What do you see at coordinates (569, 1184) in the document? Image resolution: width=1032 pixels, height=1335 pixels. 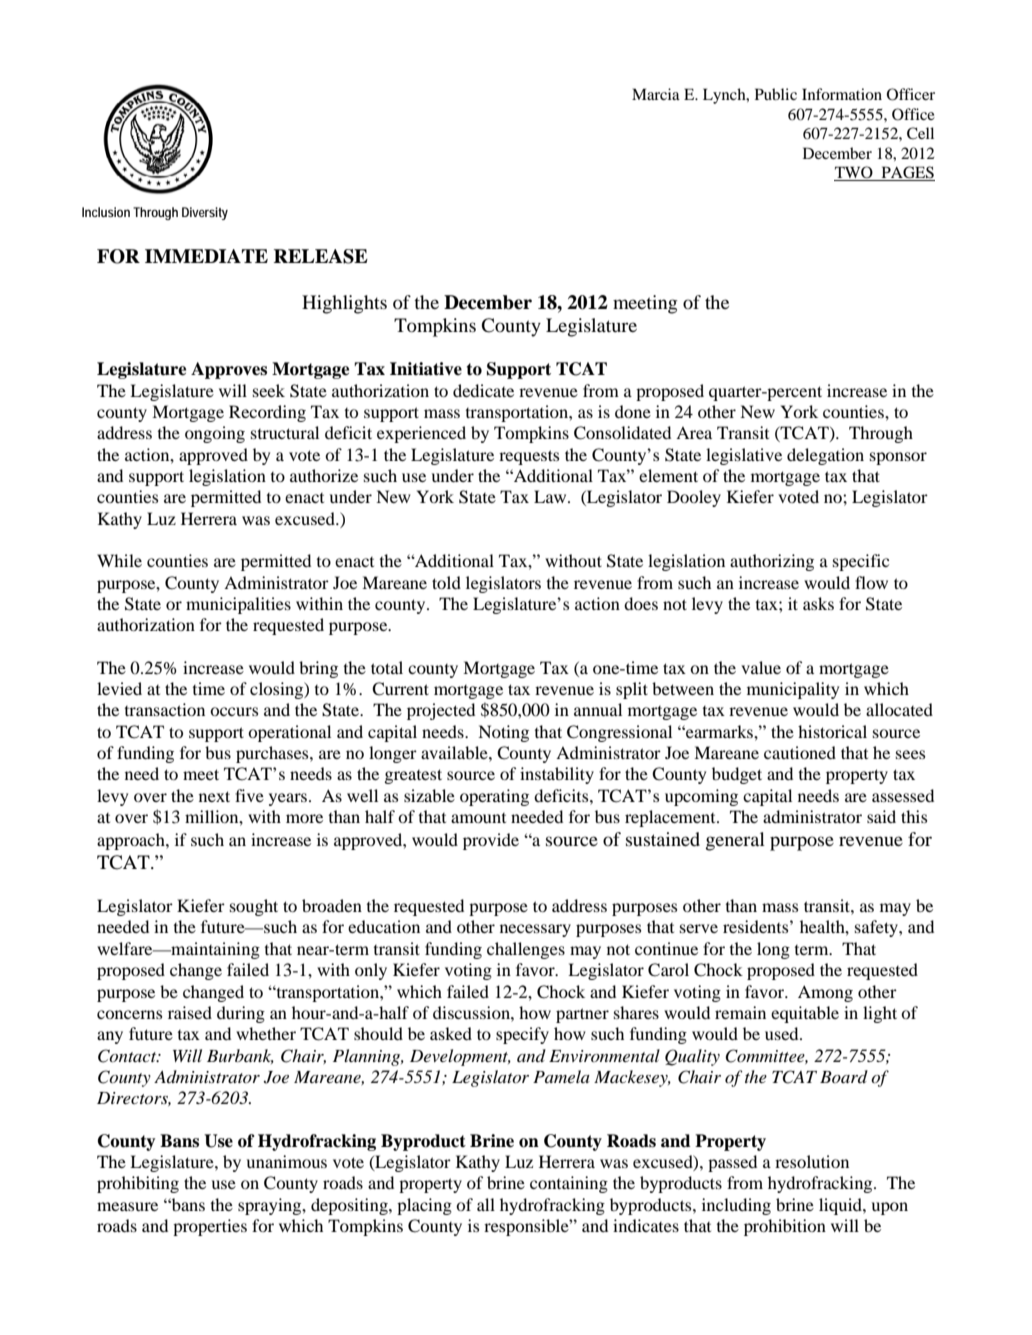 I see `containing` at bounding box center [569, 1184].
